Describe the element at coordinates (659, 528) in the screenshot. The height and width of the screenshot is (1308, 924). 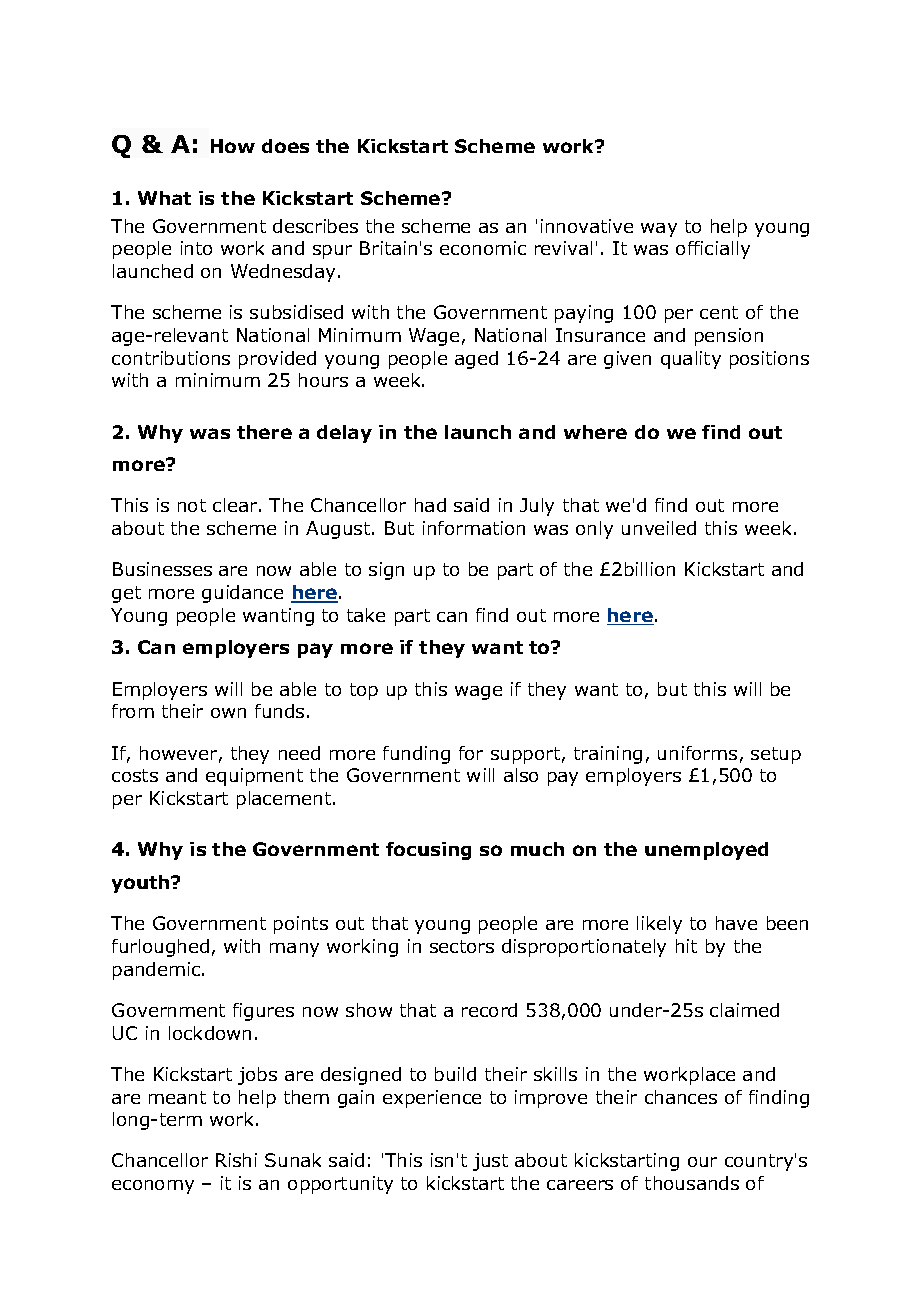
I see `unveiled` at that location.
